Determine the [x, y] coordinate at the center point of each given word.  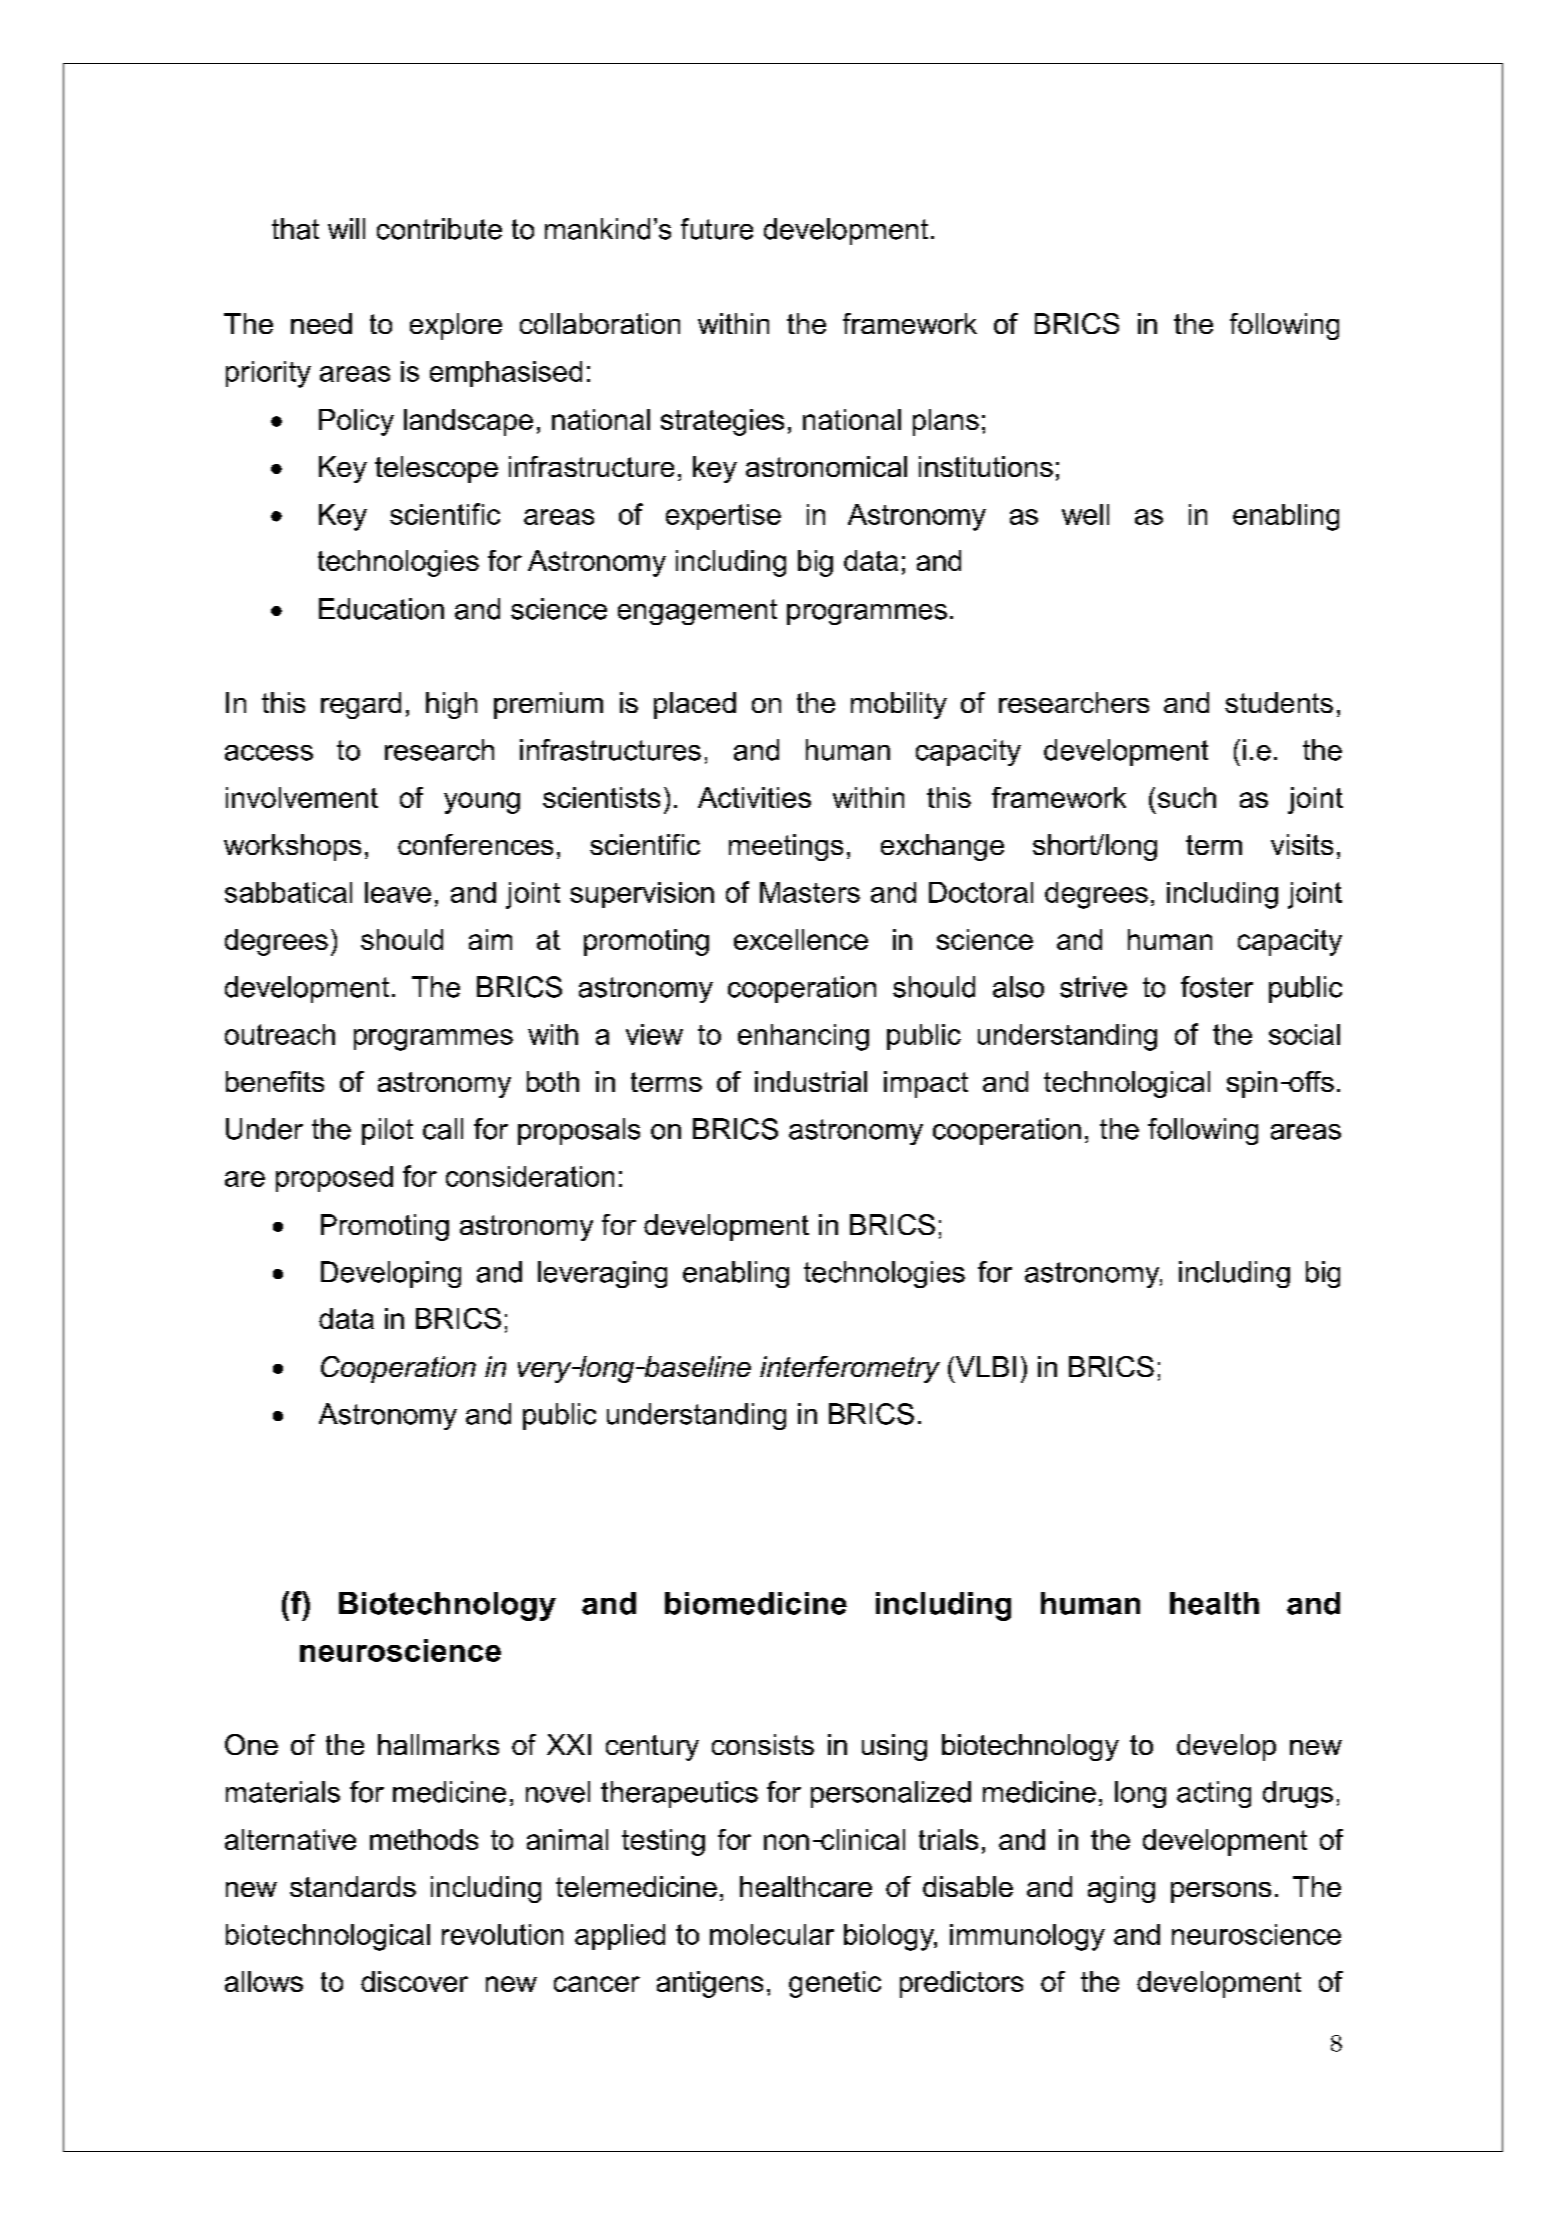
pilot [387, 1131]
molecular [772, 1934]
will [346, 228]
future [717, 229]
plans [946, 422]
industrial [811, 1081]
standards [353, 1886]
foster [1217, 987]
